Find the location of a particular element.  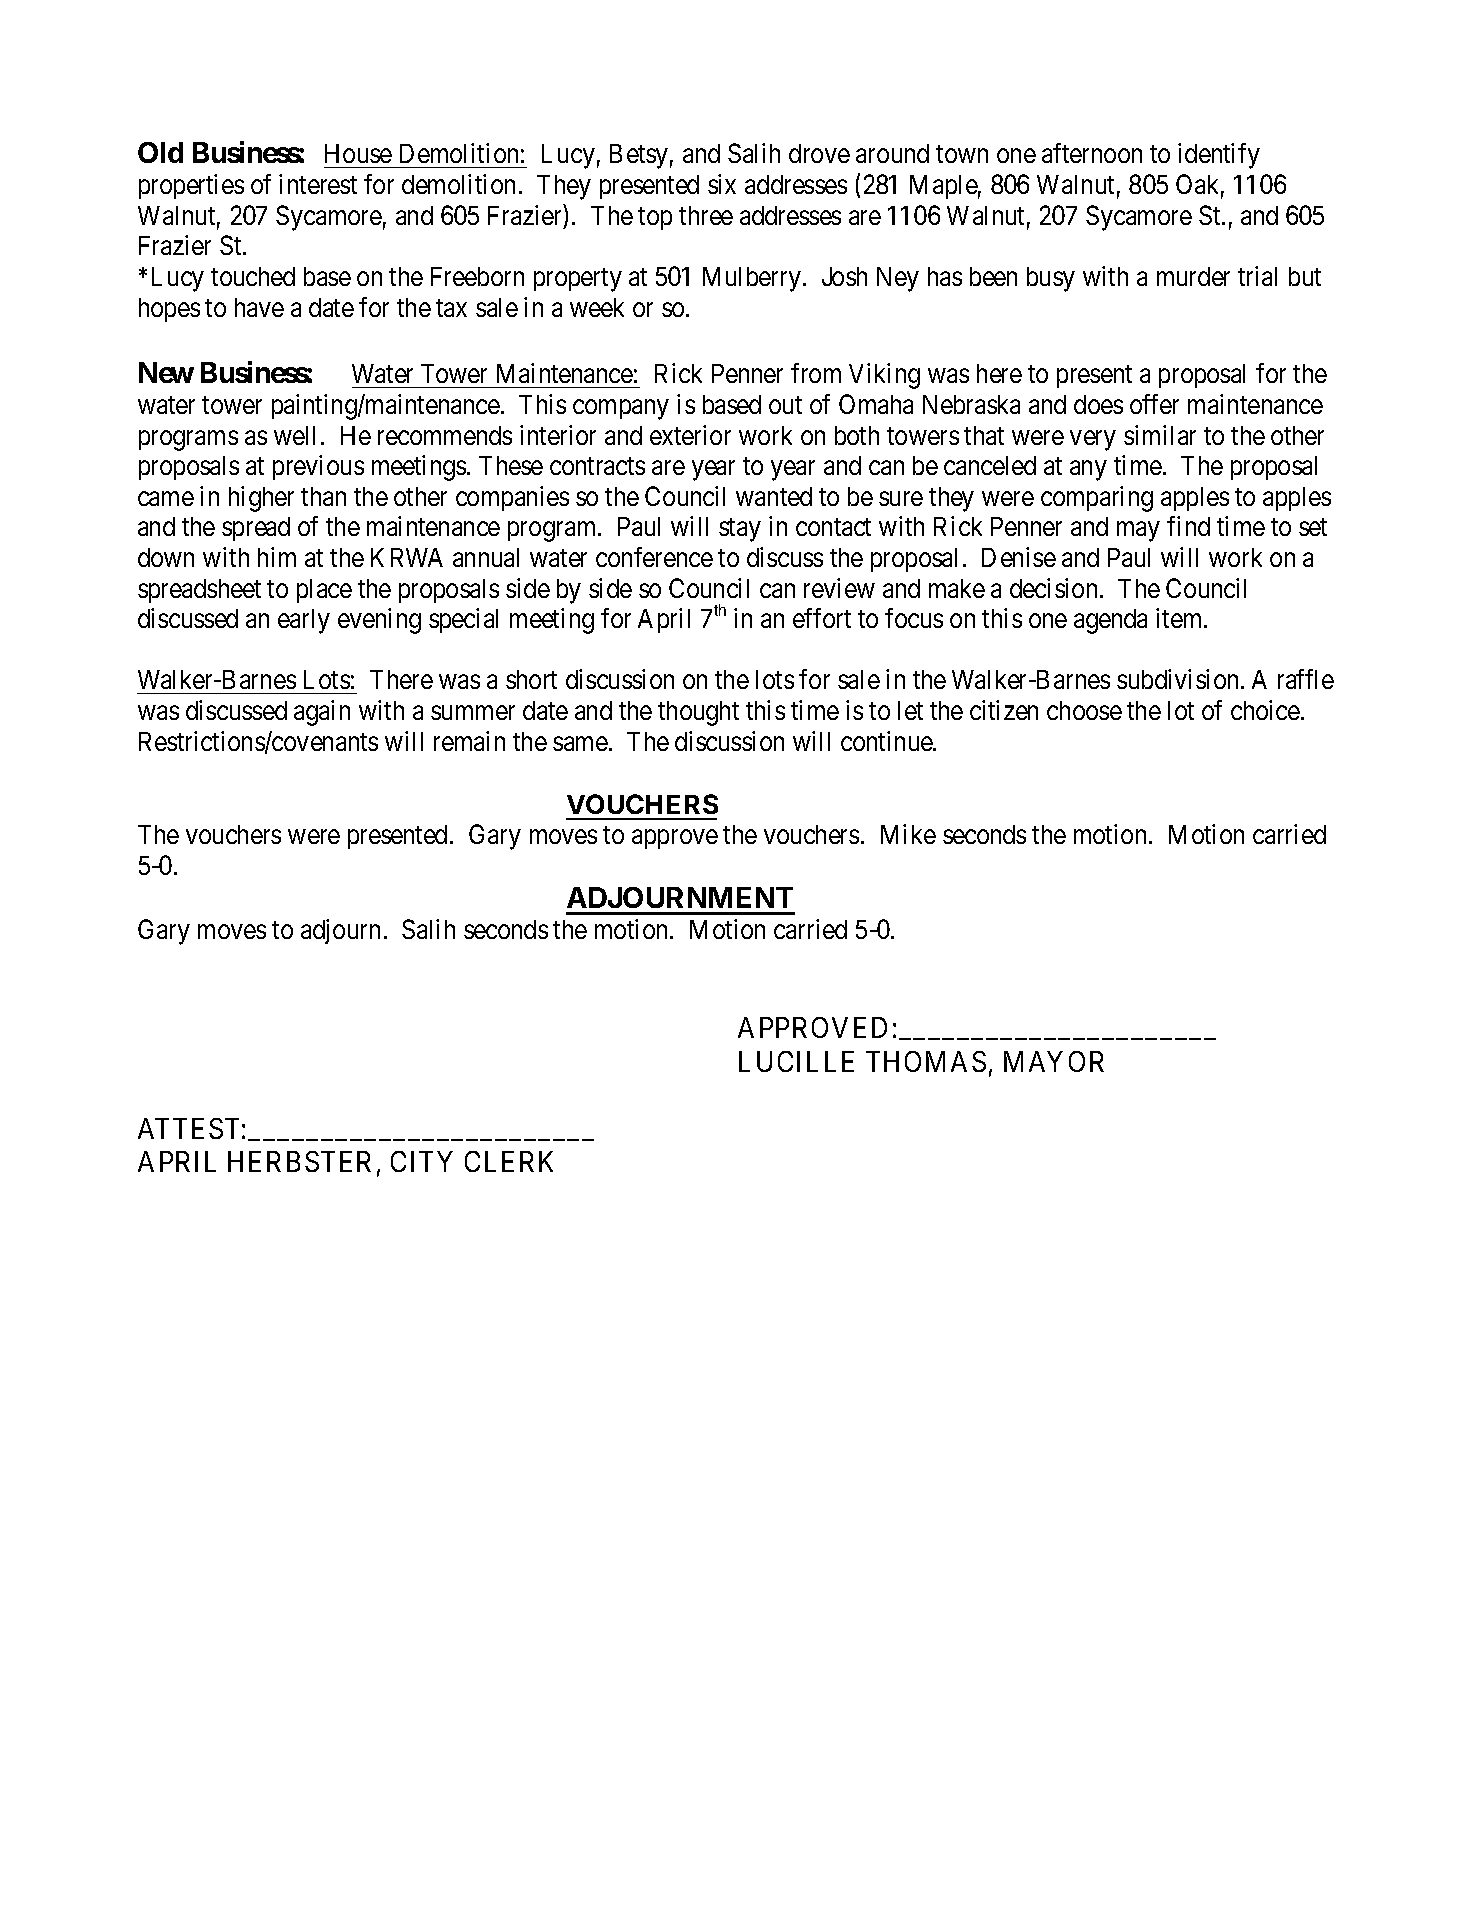

CITY is located at coordinates (422, 1161).
